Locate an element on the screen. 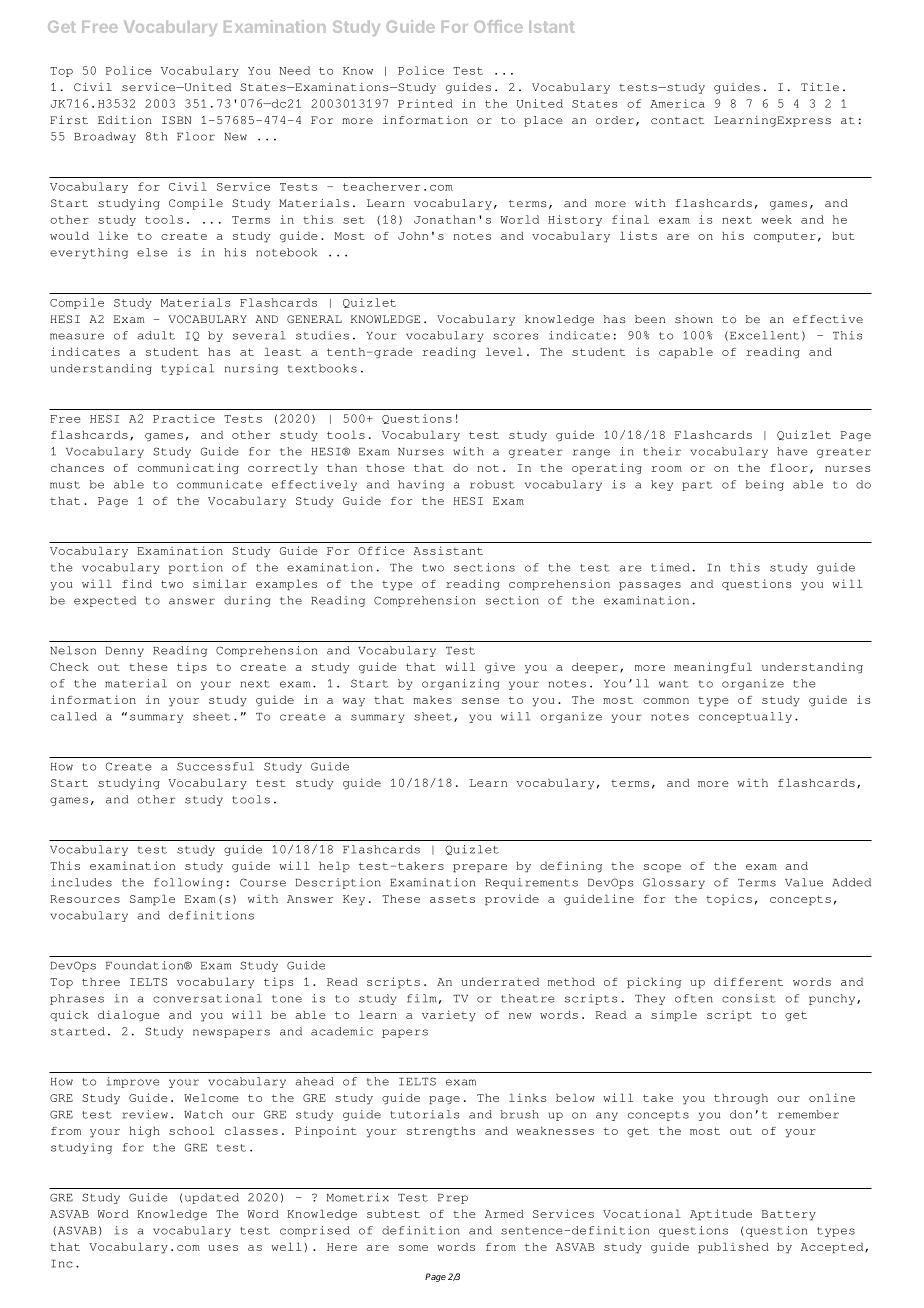 The height and width of the screenshot is (1308, 924). robust is located at coordinates (492, 484).
